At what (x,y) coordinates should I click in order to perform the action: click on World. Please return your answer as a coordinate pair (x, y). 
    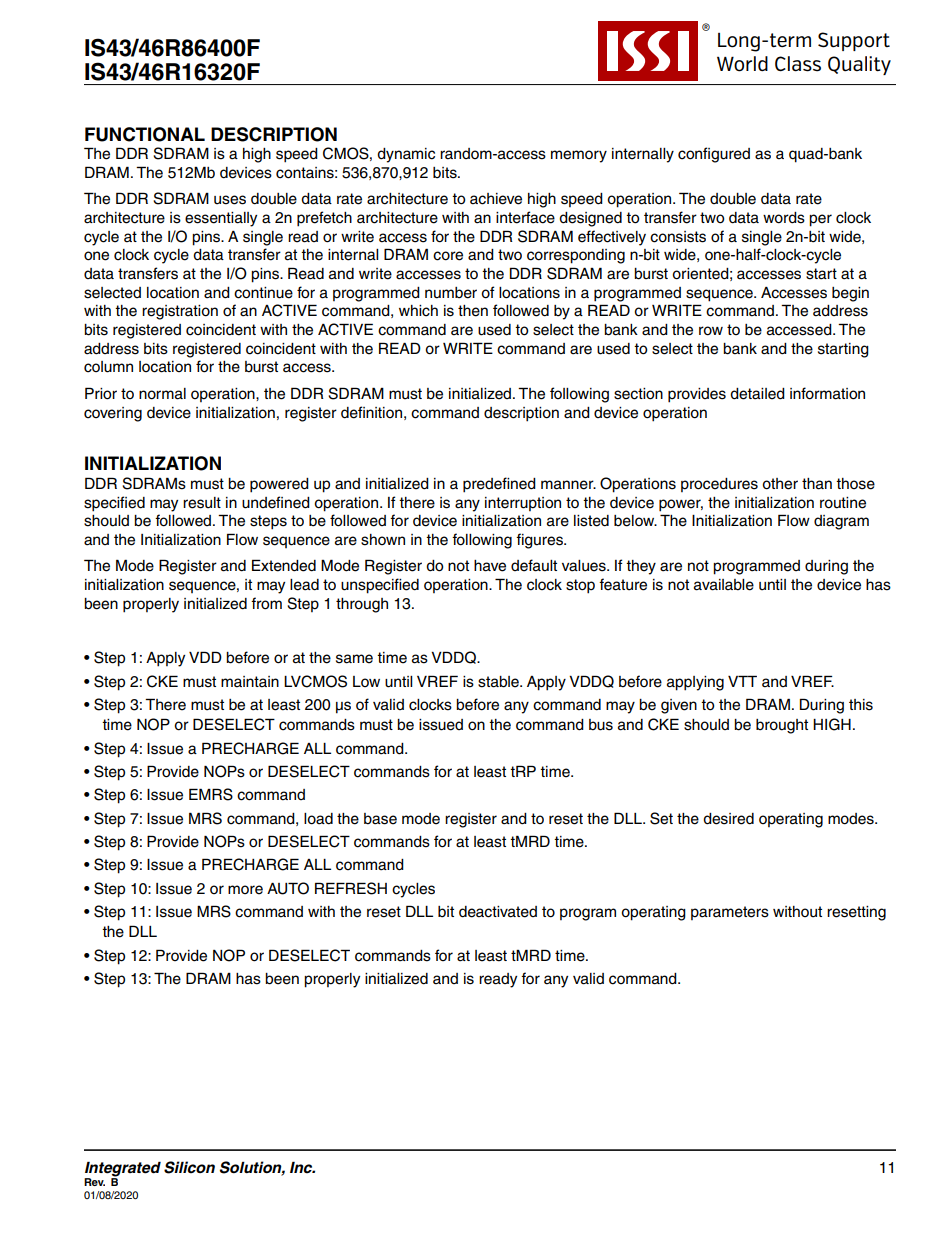
    Looking at the image, I should click on (742, 64).
